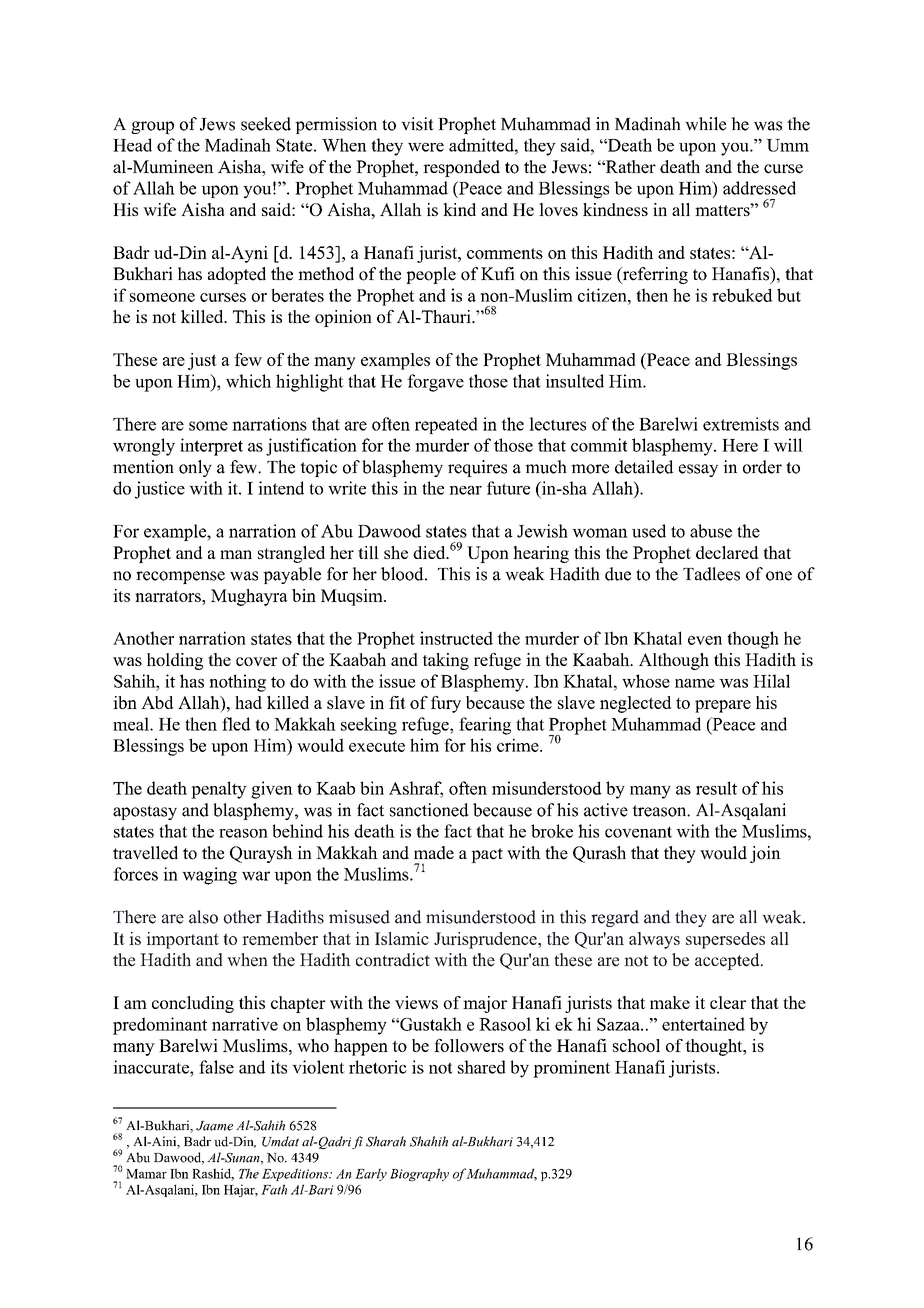 The height and width of the screenshot is (1308, 924). Describe the element at coordinates (446, 425) in the screenshot. I see `repeated` at that location.
